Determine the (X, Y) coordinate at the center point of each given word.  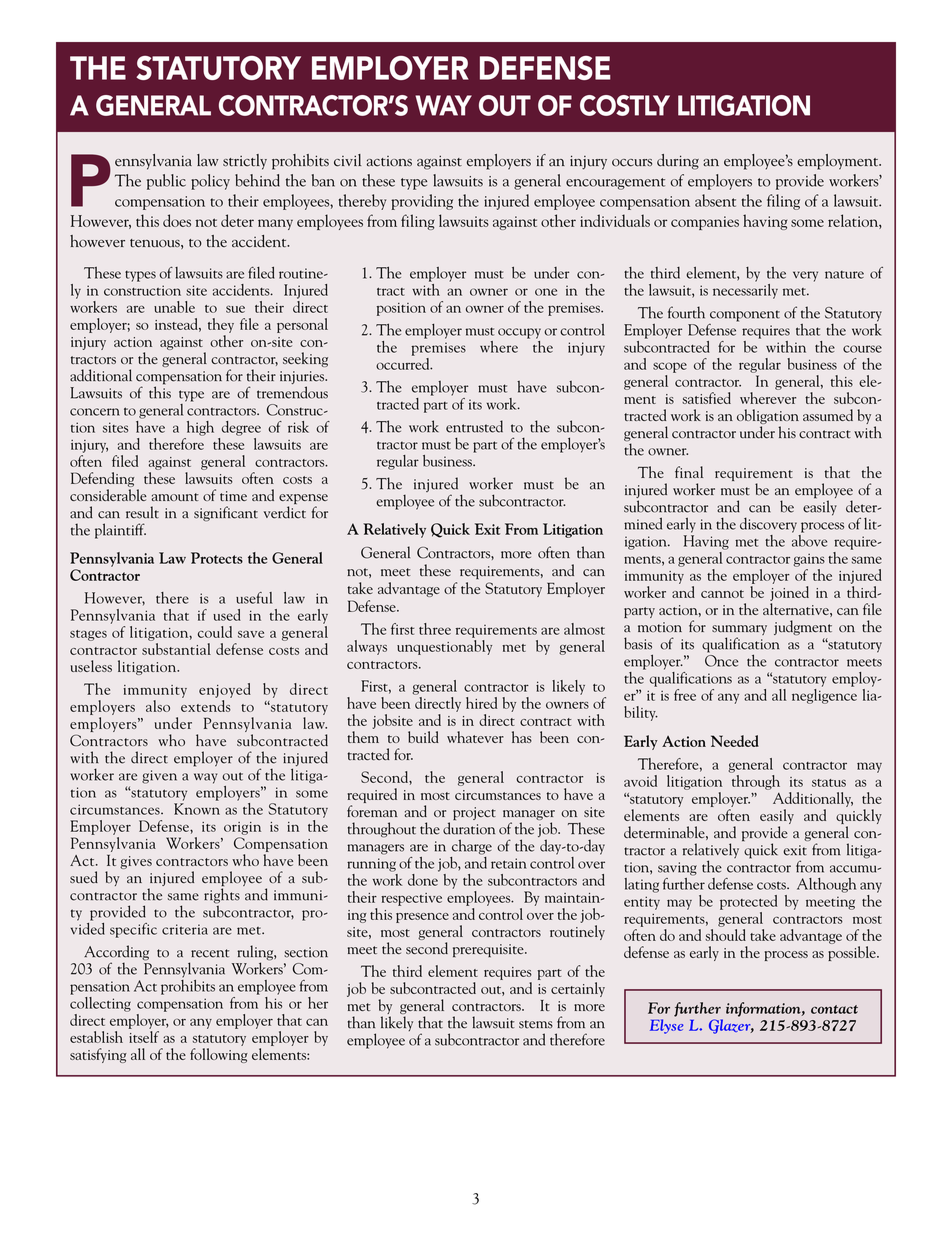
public (166, 182)
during (678, 162)
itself (144, 1037)
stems (536, 1024)
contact (834, 1009)
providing (422, 202)
